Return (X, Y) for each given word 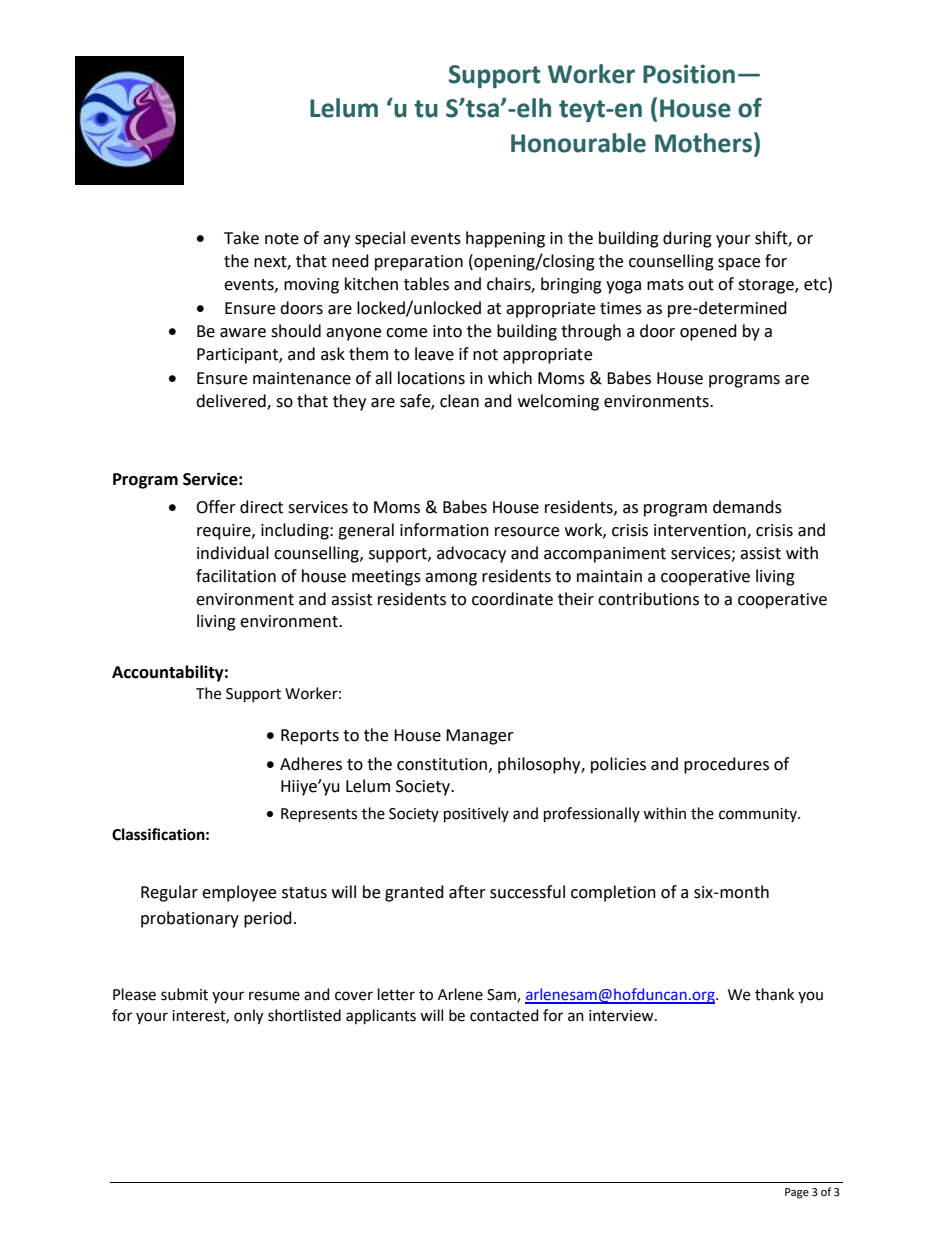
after (467, 892)
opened (708, 332)
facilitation (236, 576)
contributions (648, 599)
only (248, 1017)
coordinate (512, 599)
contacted (504, 1015)
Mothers (705, 142)
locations (431, 378)
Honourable (578, 143)
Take (241, 238)
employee (239, 893)
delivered (232, 402)
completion (613, 893)
